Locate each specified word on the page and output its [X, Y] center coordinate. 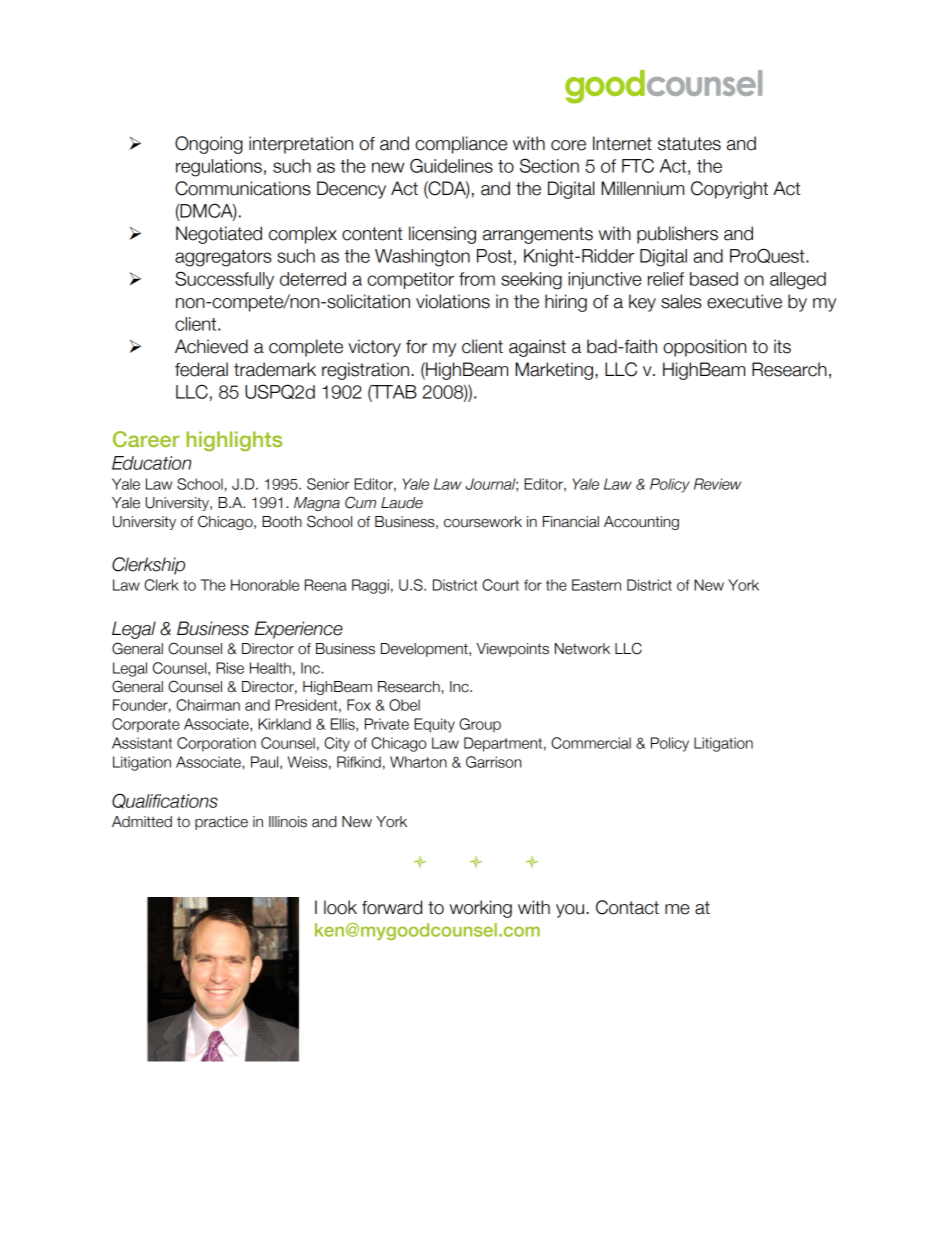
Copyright [729, 190]
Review [717, 484]
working [481, 909]
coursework [483, 522]
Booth [282, 522]
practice [221, 823]
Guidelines [451, 165]
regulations [219, 168]
